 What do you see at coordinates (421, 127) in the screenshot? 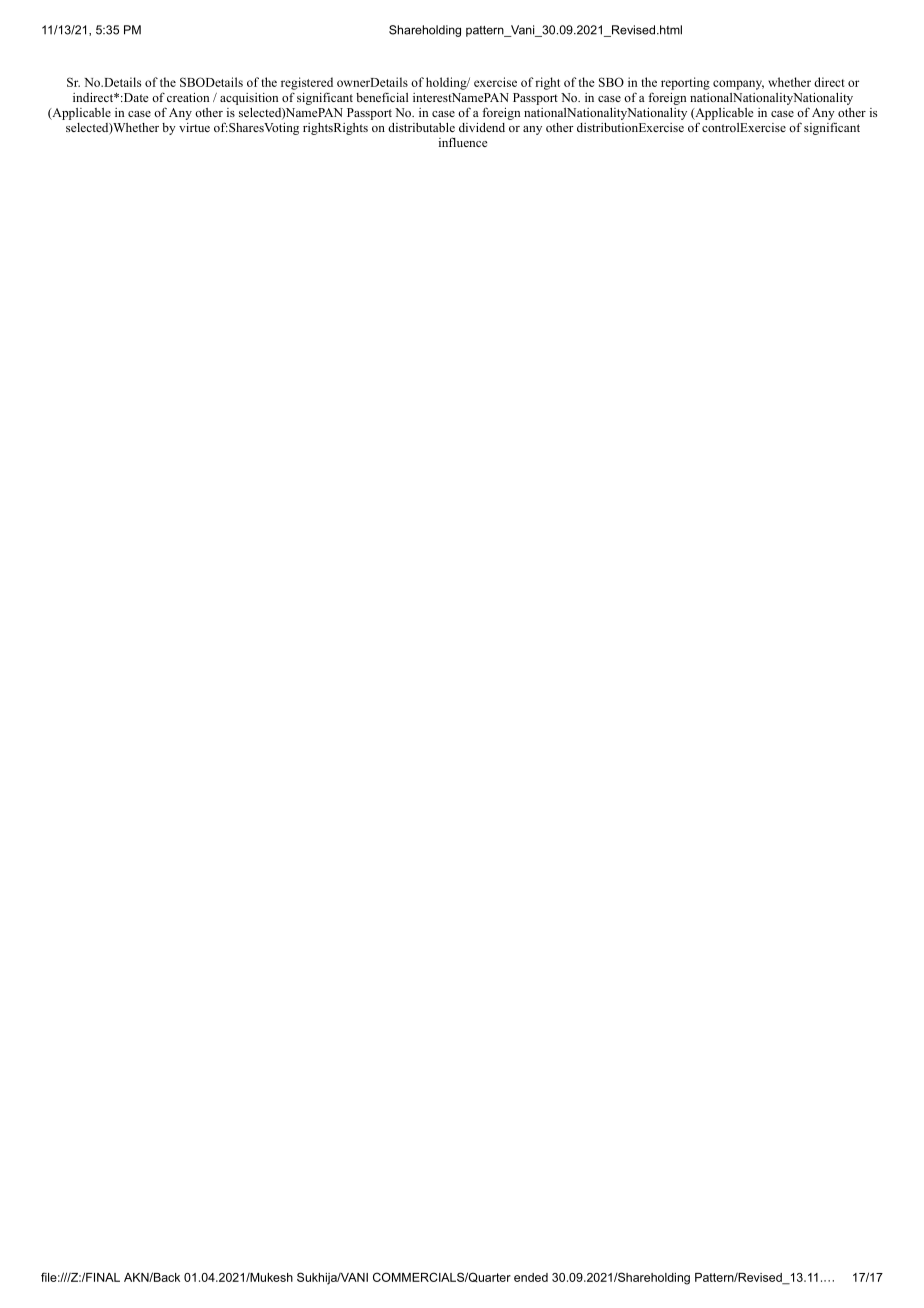
I see `distributable` at bounding box center [421, 127].
